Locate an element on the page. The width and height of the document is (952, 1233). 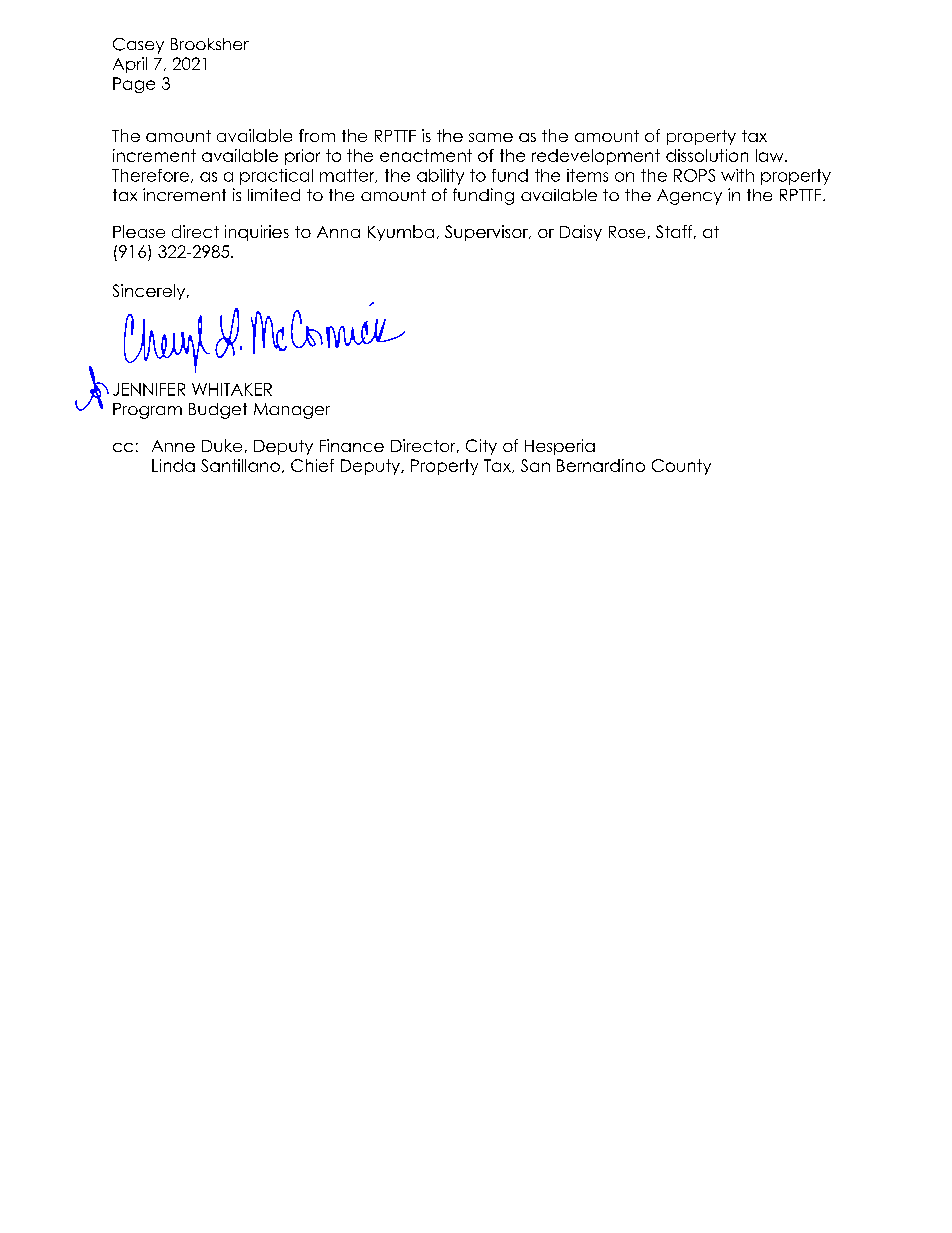
same is located at coordinates (491, 137).
